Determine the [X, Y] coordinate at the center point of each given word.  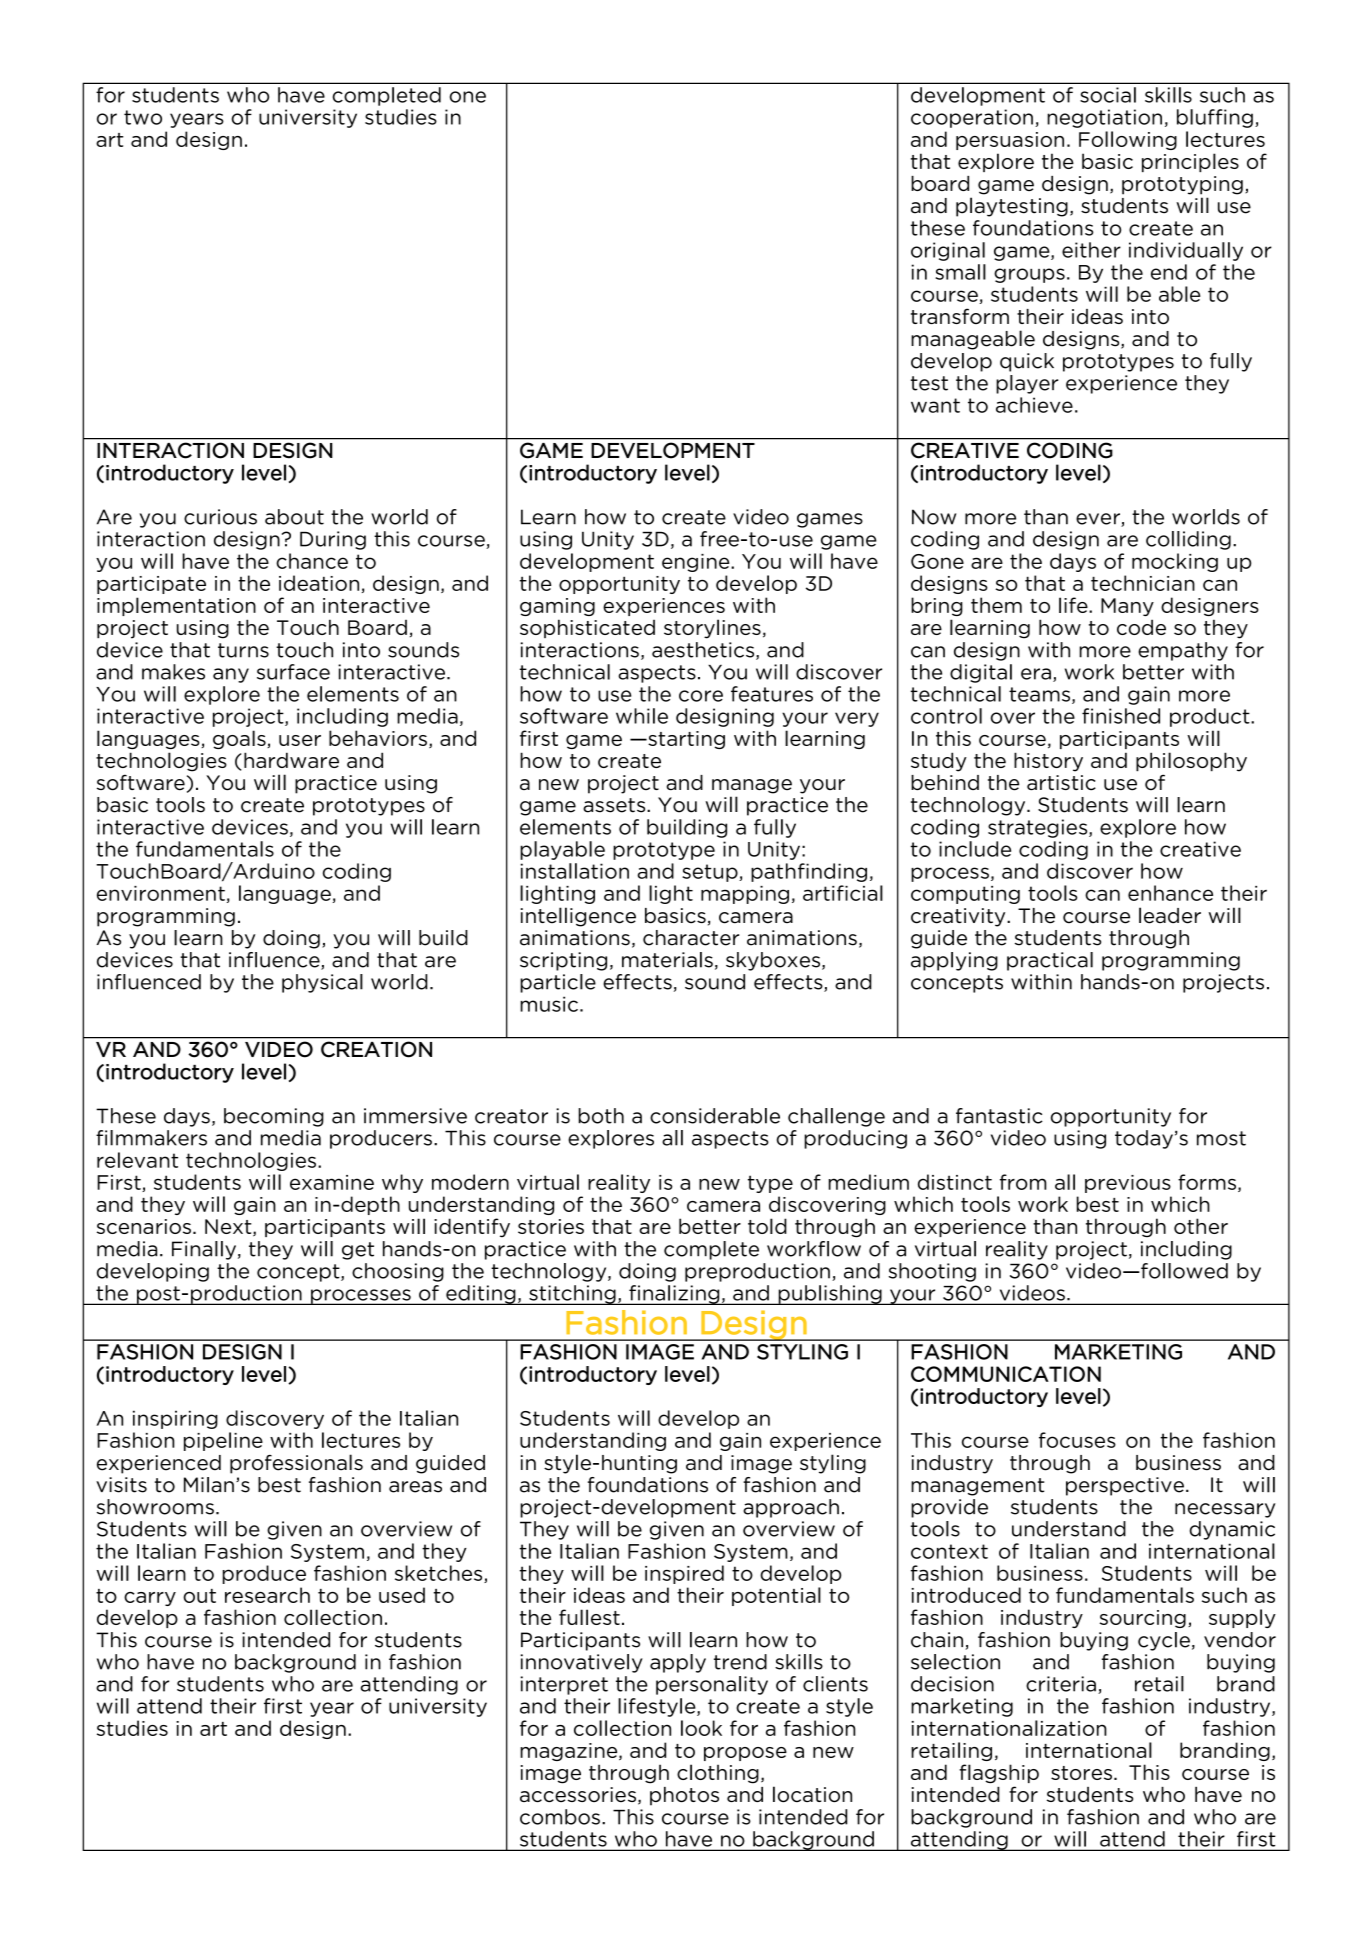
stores [1081, 1773]
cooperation [972, 118]
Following [1128, 140]
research [267, 1595]
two [143, 117]
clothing [718, 1774]
